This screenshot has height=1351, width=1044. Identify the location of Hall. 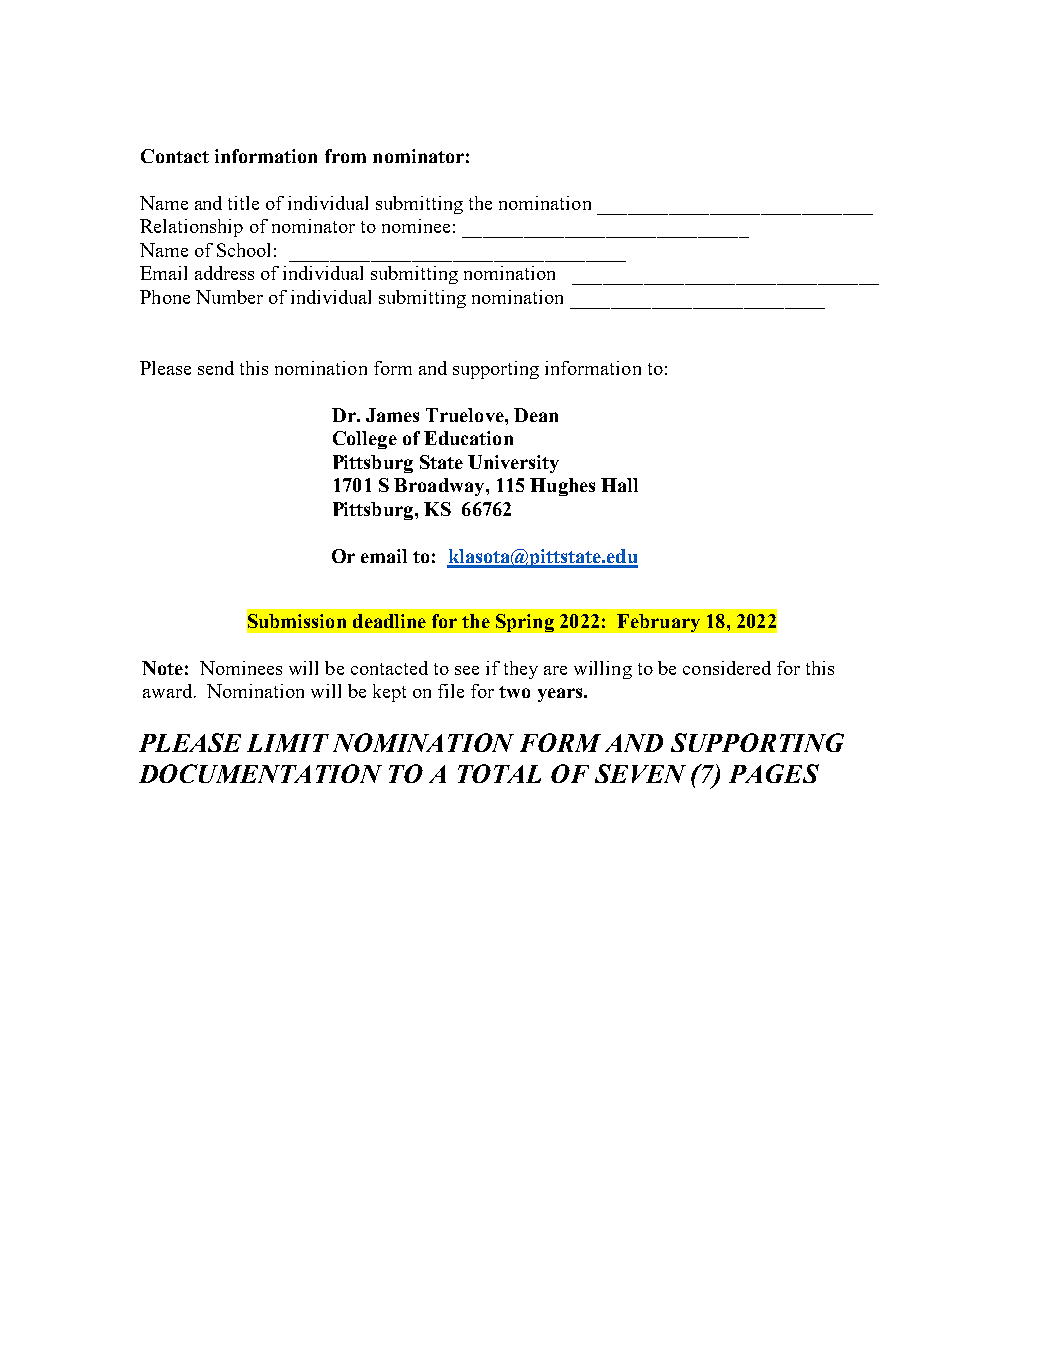
(619, 485).
